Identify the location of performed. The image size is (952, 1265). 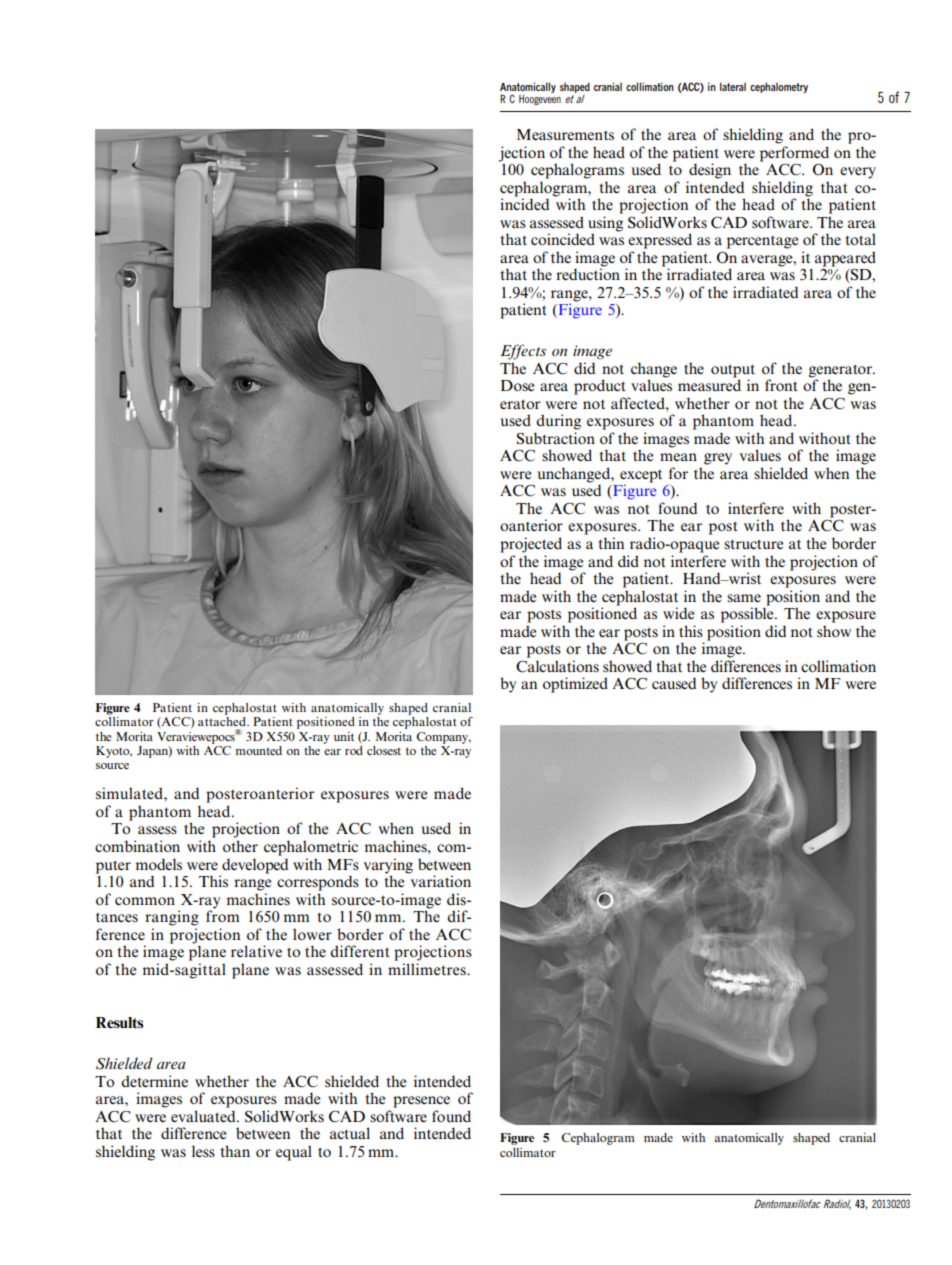
(794, 154).
